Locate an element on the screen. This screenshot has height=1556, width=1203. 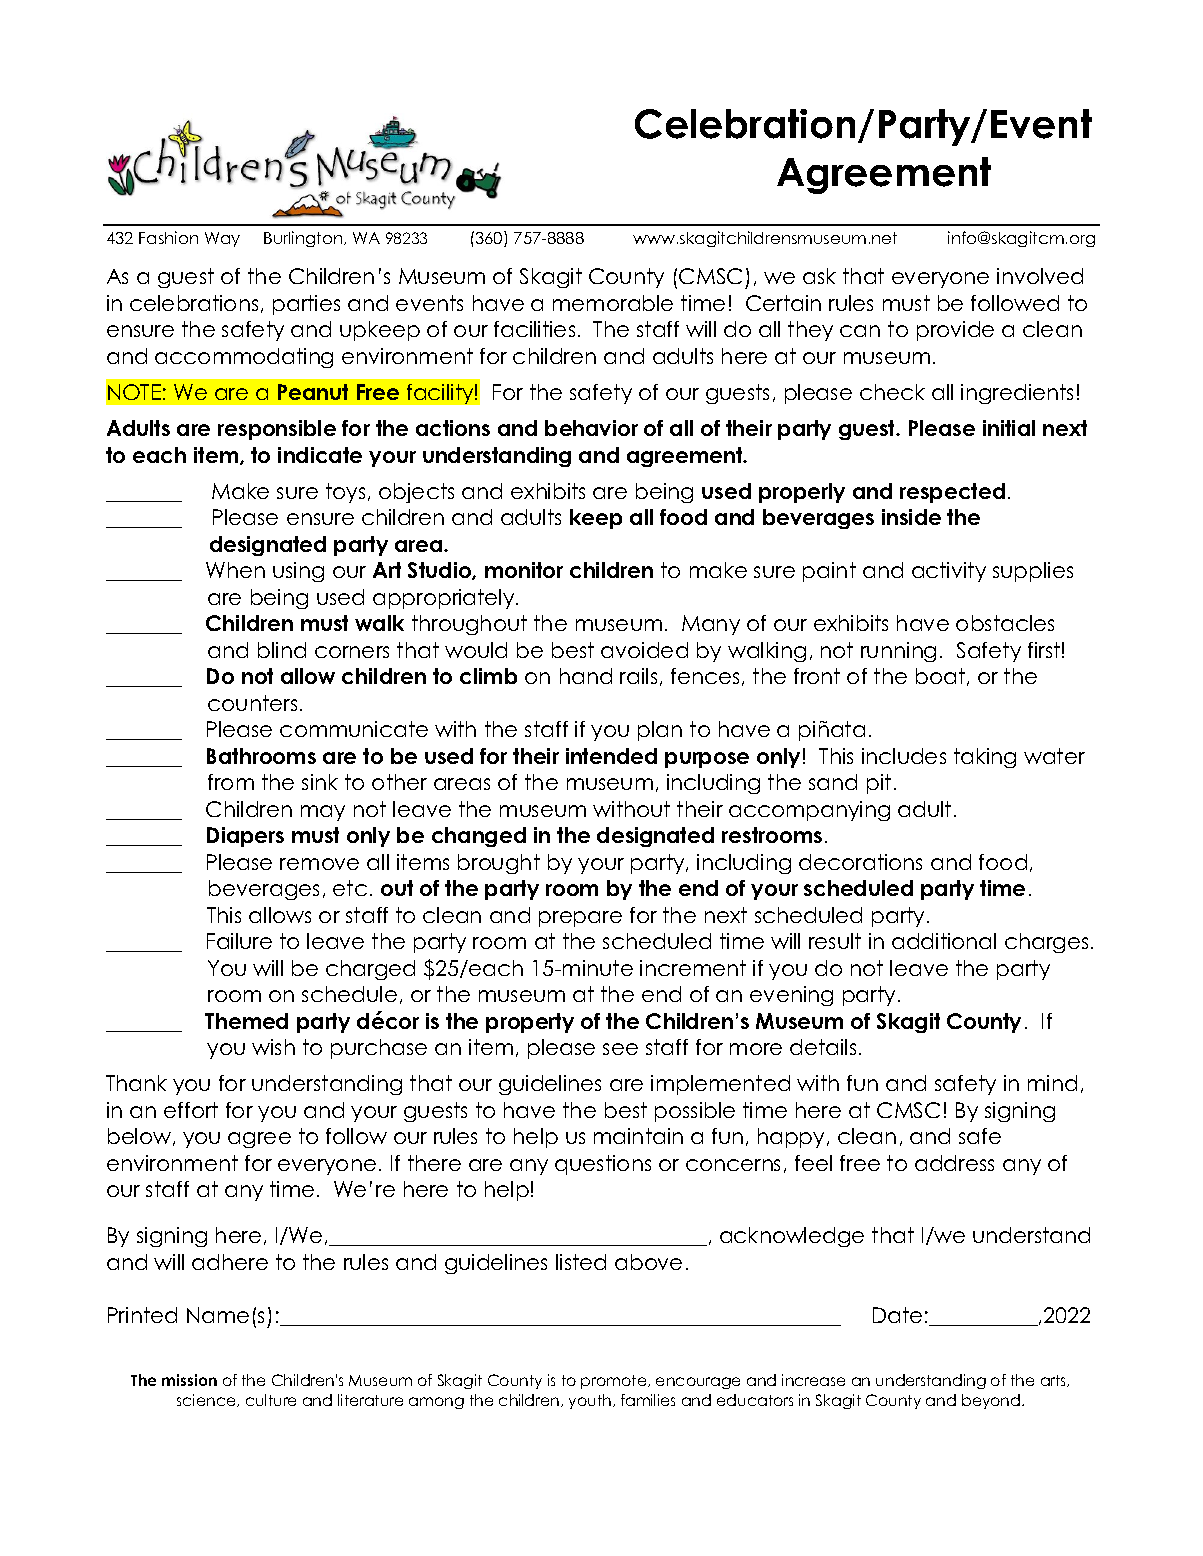
memorable is located at coordinates (613, 303).
